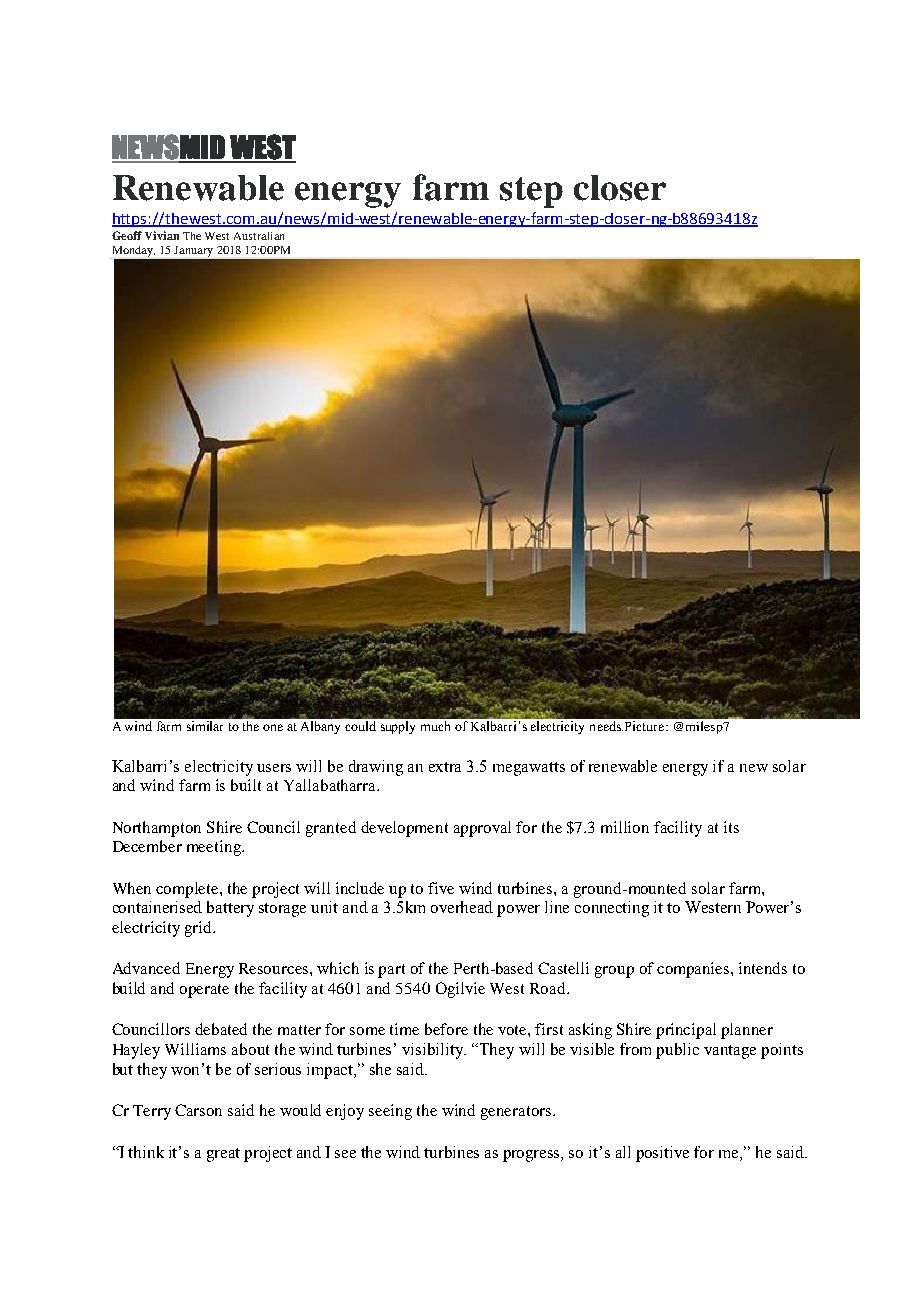  I want to click on Vivian, so click(162, 235).
